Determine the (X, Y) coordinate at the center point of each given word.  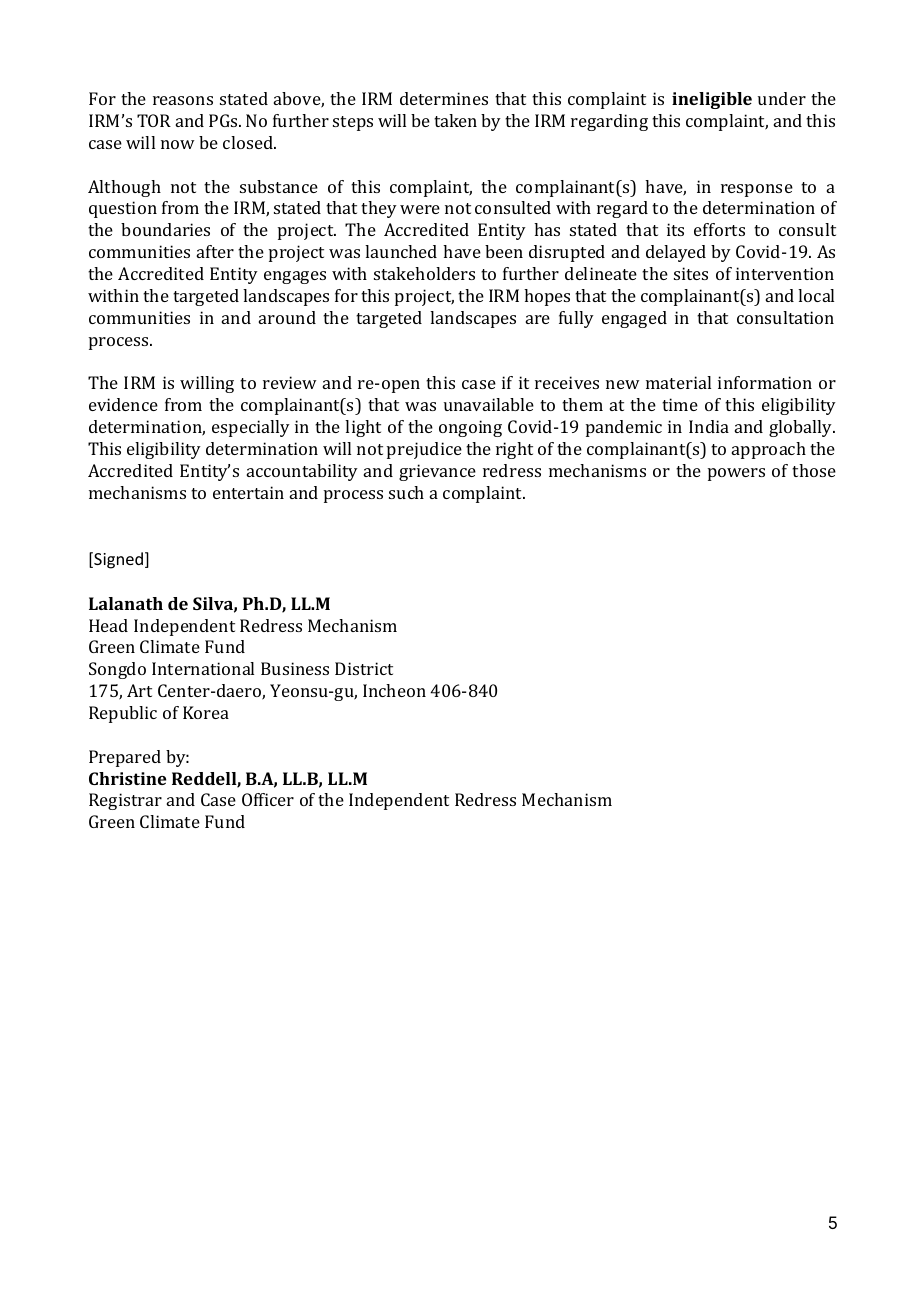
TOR (154, 120)
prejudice (424, 450)
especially (251, 428)
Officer (268, 799)
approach (769, 450)
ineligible (712, 100)
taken (455, 120)
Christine (127, 778)
